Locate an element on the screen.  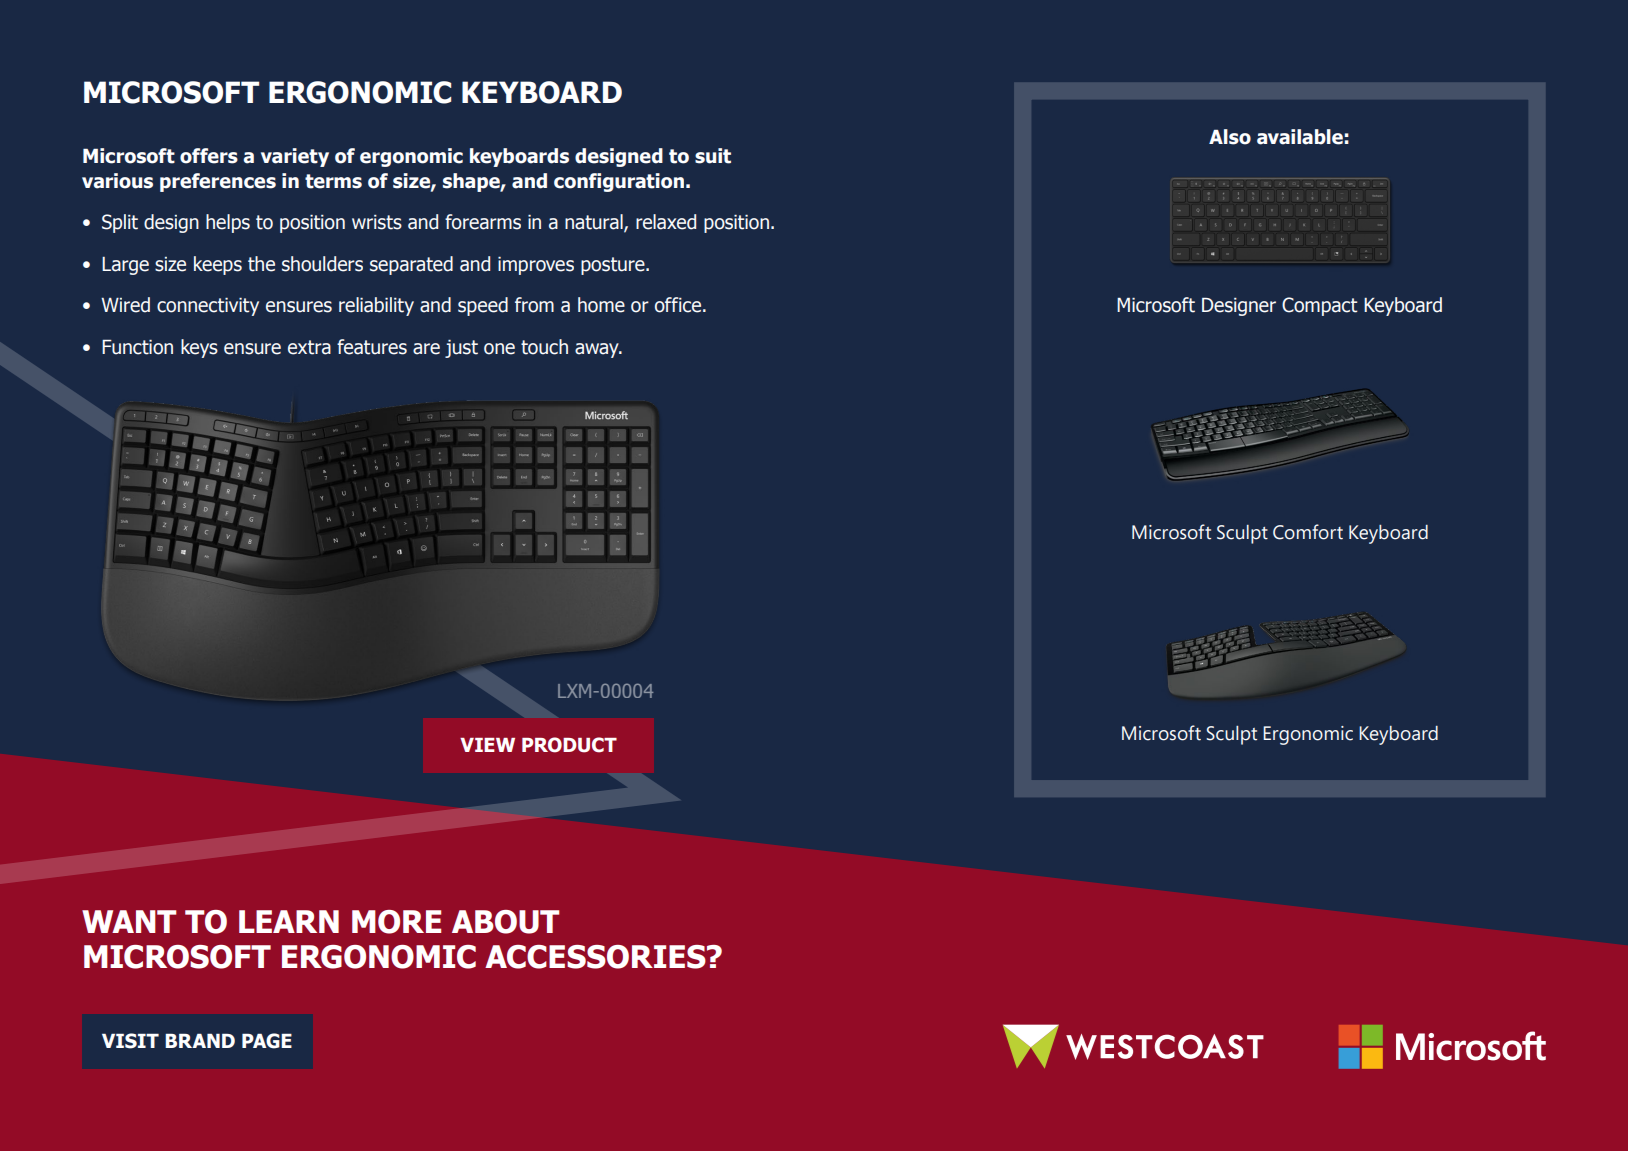
PAGE is located at coordinates (267, 1041).
